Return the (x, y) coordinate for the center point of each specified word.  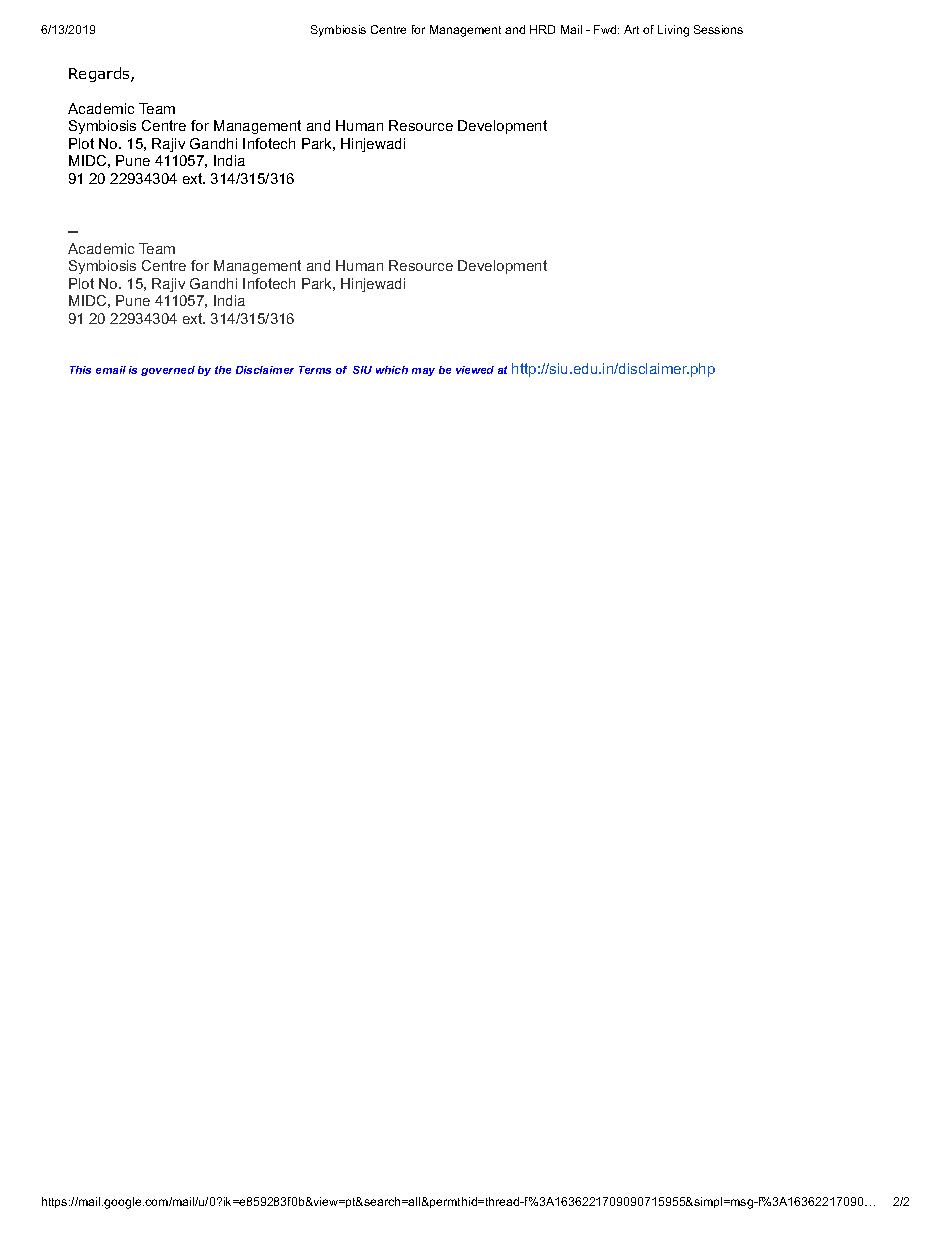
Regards (100, 74)
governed (168, 371)
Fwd (606, 29)
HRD (542, 29)
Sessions (718, 29)
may (423, 372)
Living (673, 31)
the (223, 370)
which (392, 370)
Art (631, 29)
